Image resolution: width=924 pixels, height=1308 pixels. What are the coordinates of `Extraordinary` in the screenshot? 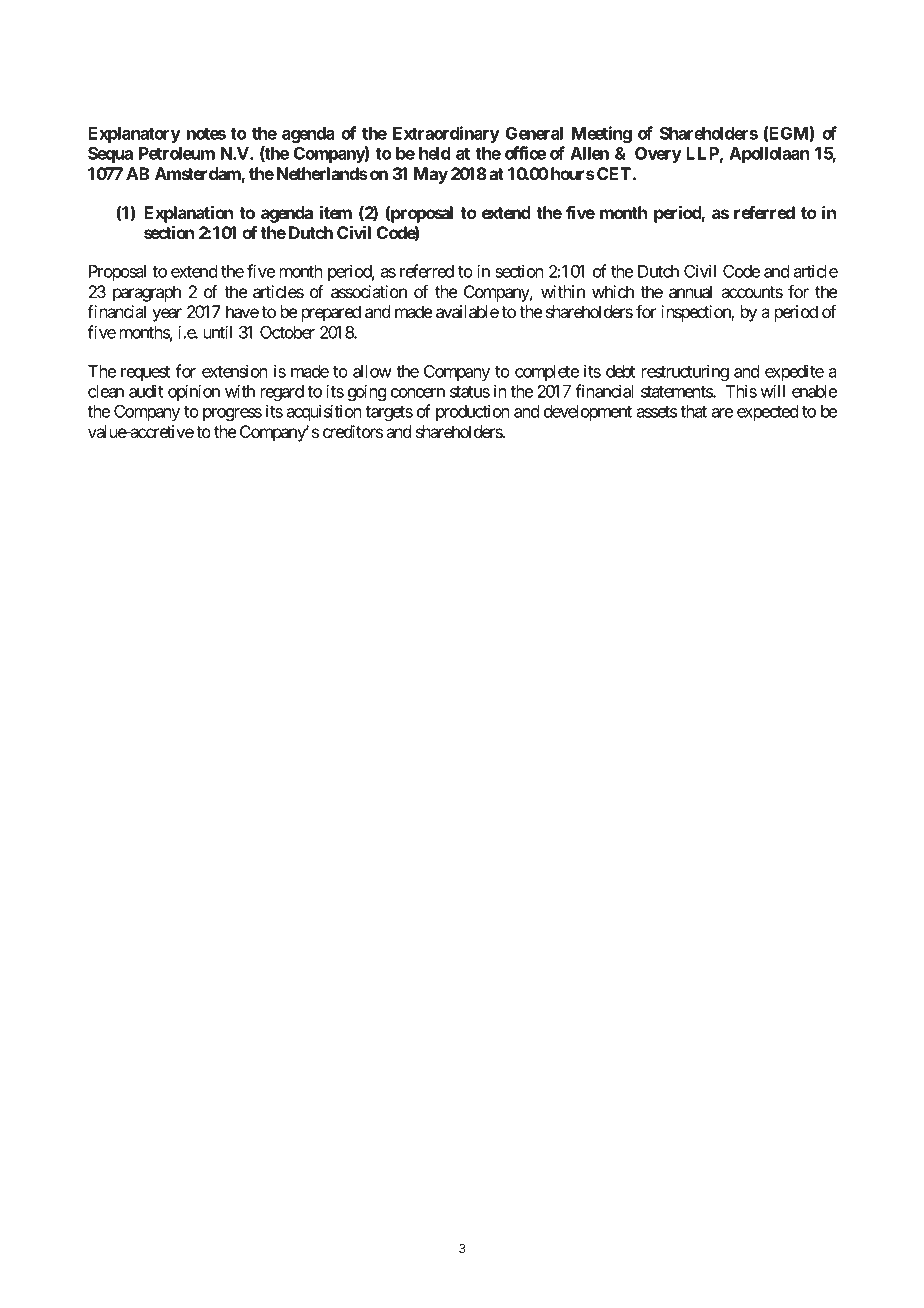 It's located at (446, 134).
